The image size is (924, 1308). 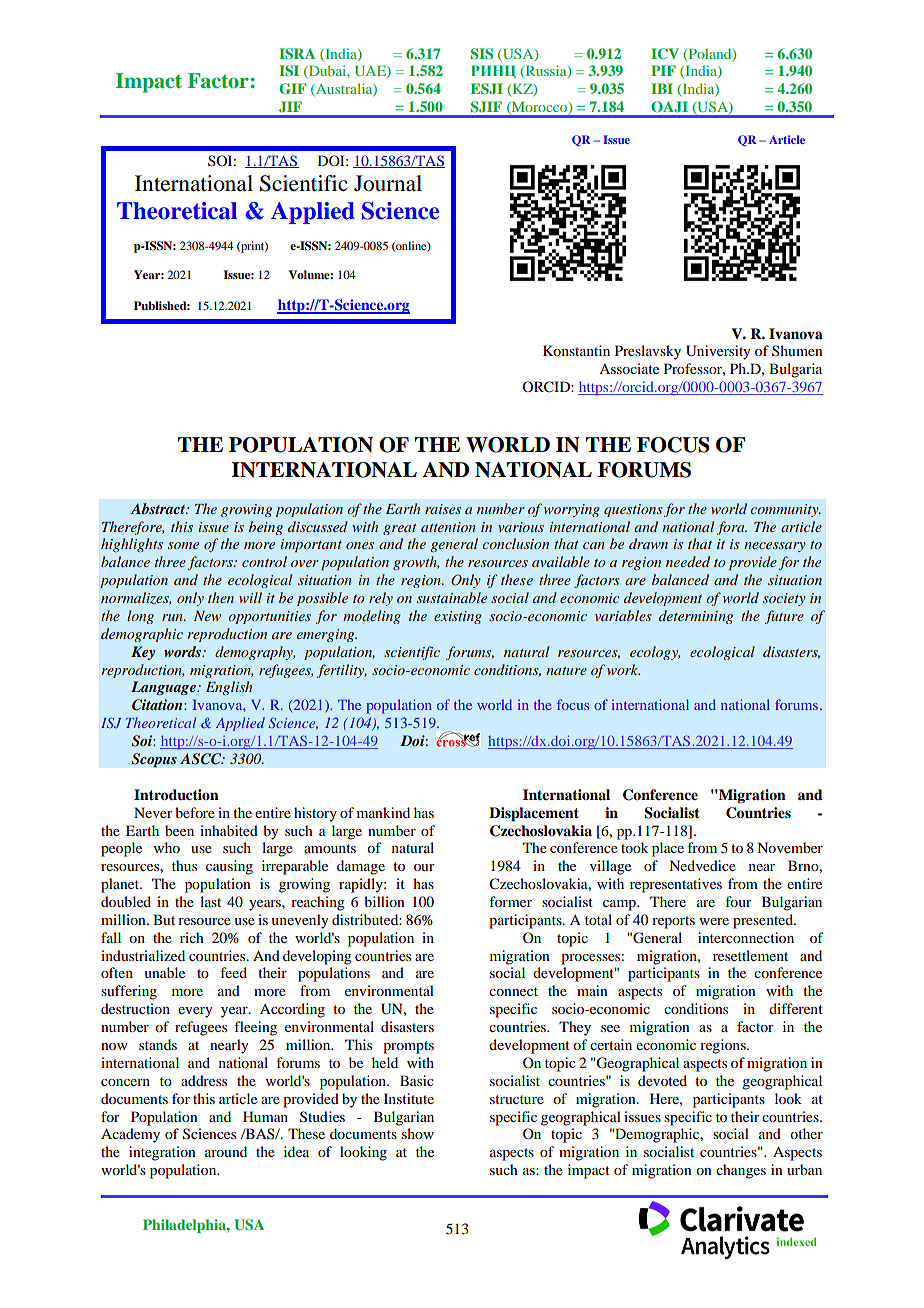 What do you see at coordinates (176, 795) in the screenshot?
I see `Introduction` at bounding box center [176, 795].
